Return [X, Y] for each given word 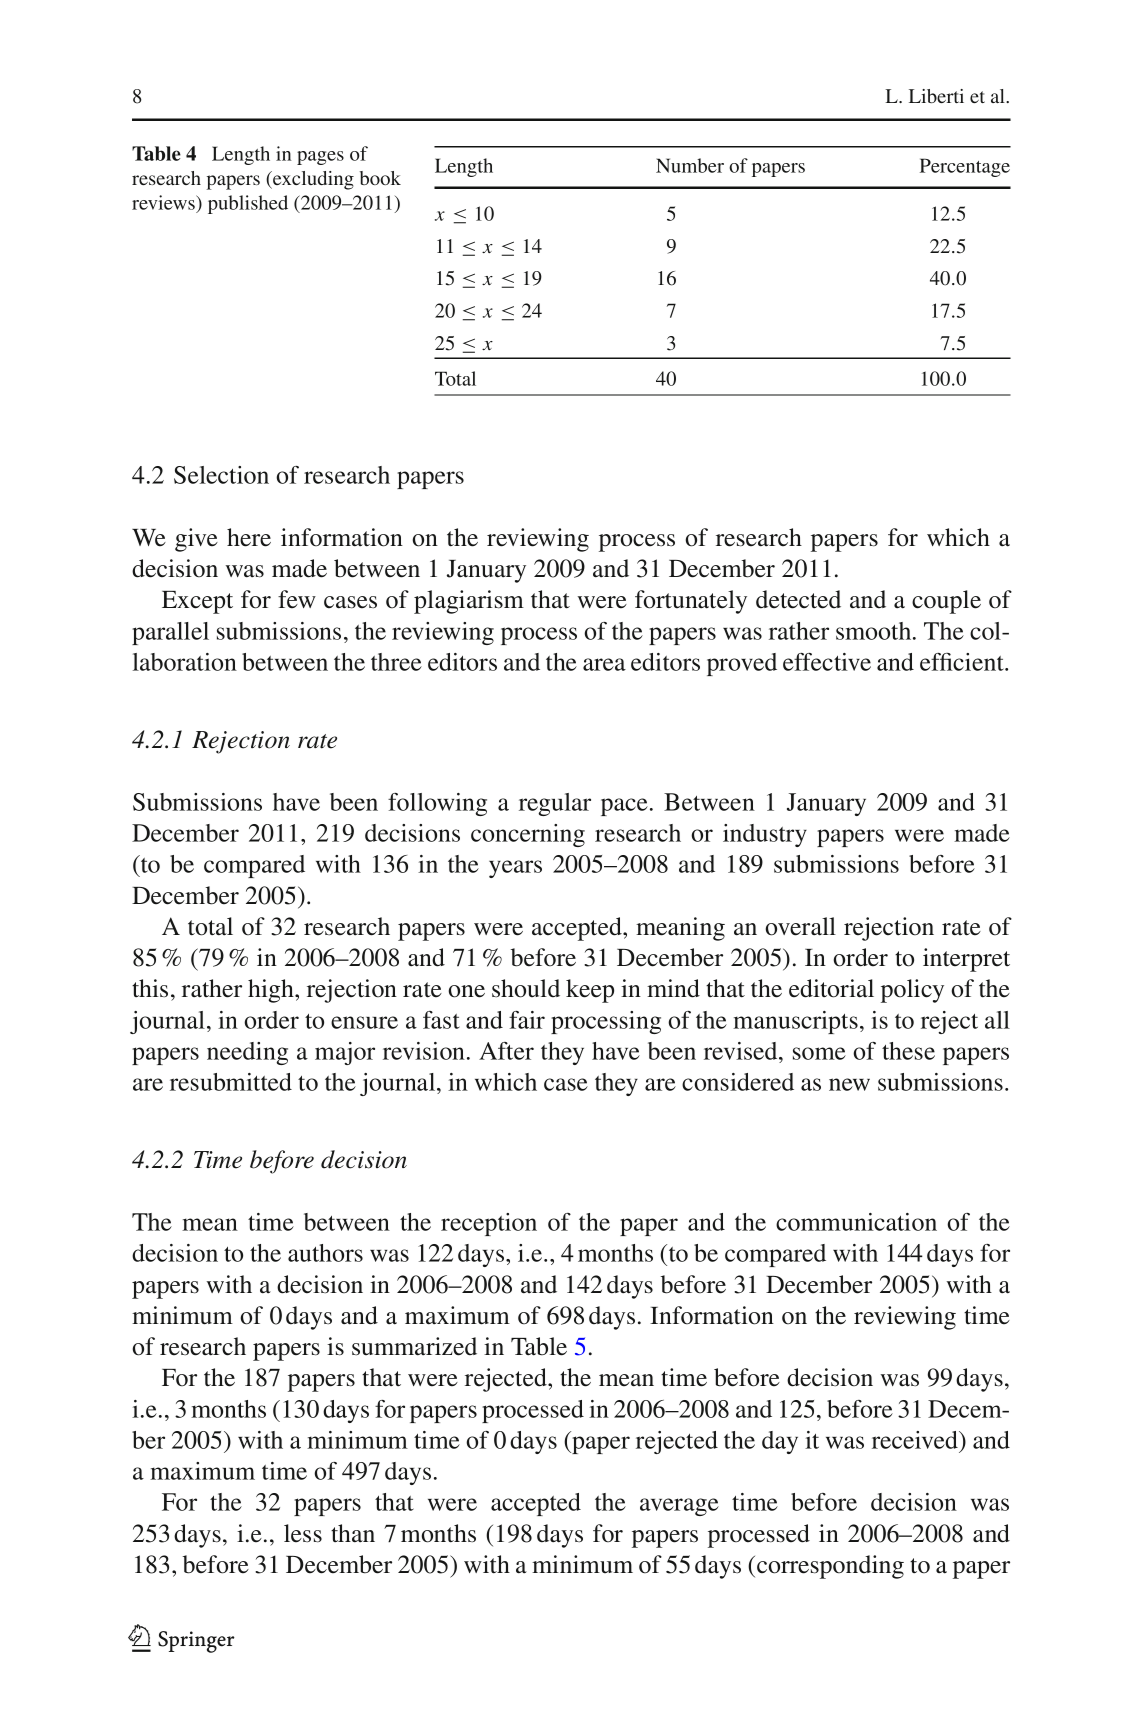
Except [197, 602]
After [506, 1051]
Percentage [965, 167]
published [248, 204]
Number [690, 165]
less [303, 1533]
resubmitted [231, 1082]
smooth [875, 631]
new [849, 1084]
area [604, 664]
